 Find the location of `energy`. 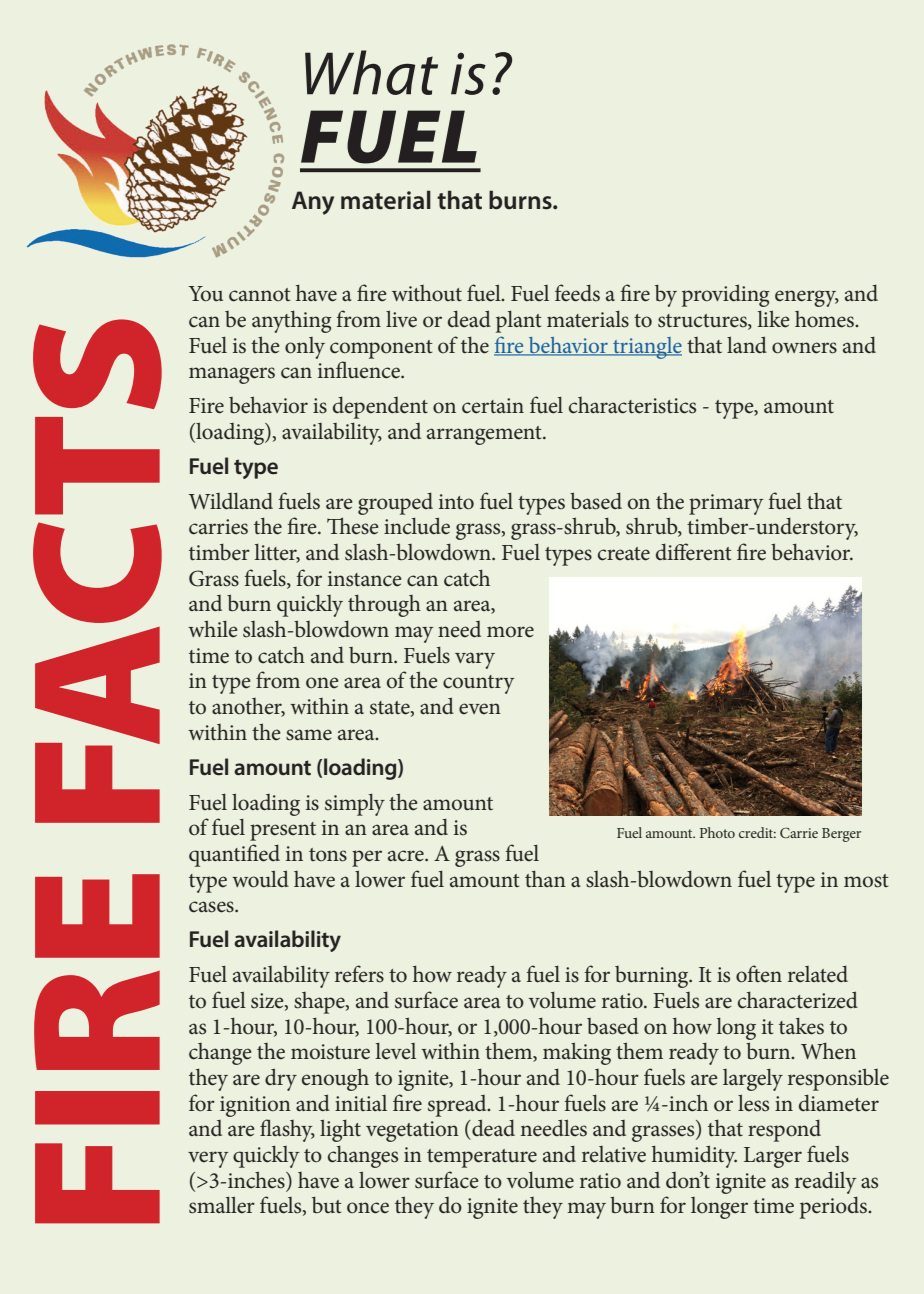

energy is located at coordinates (807, 298).
